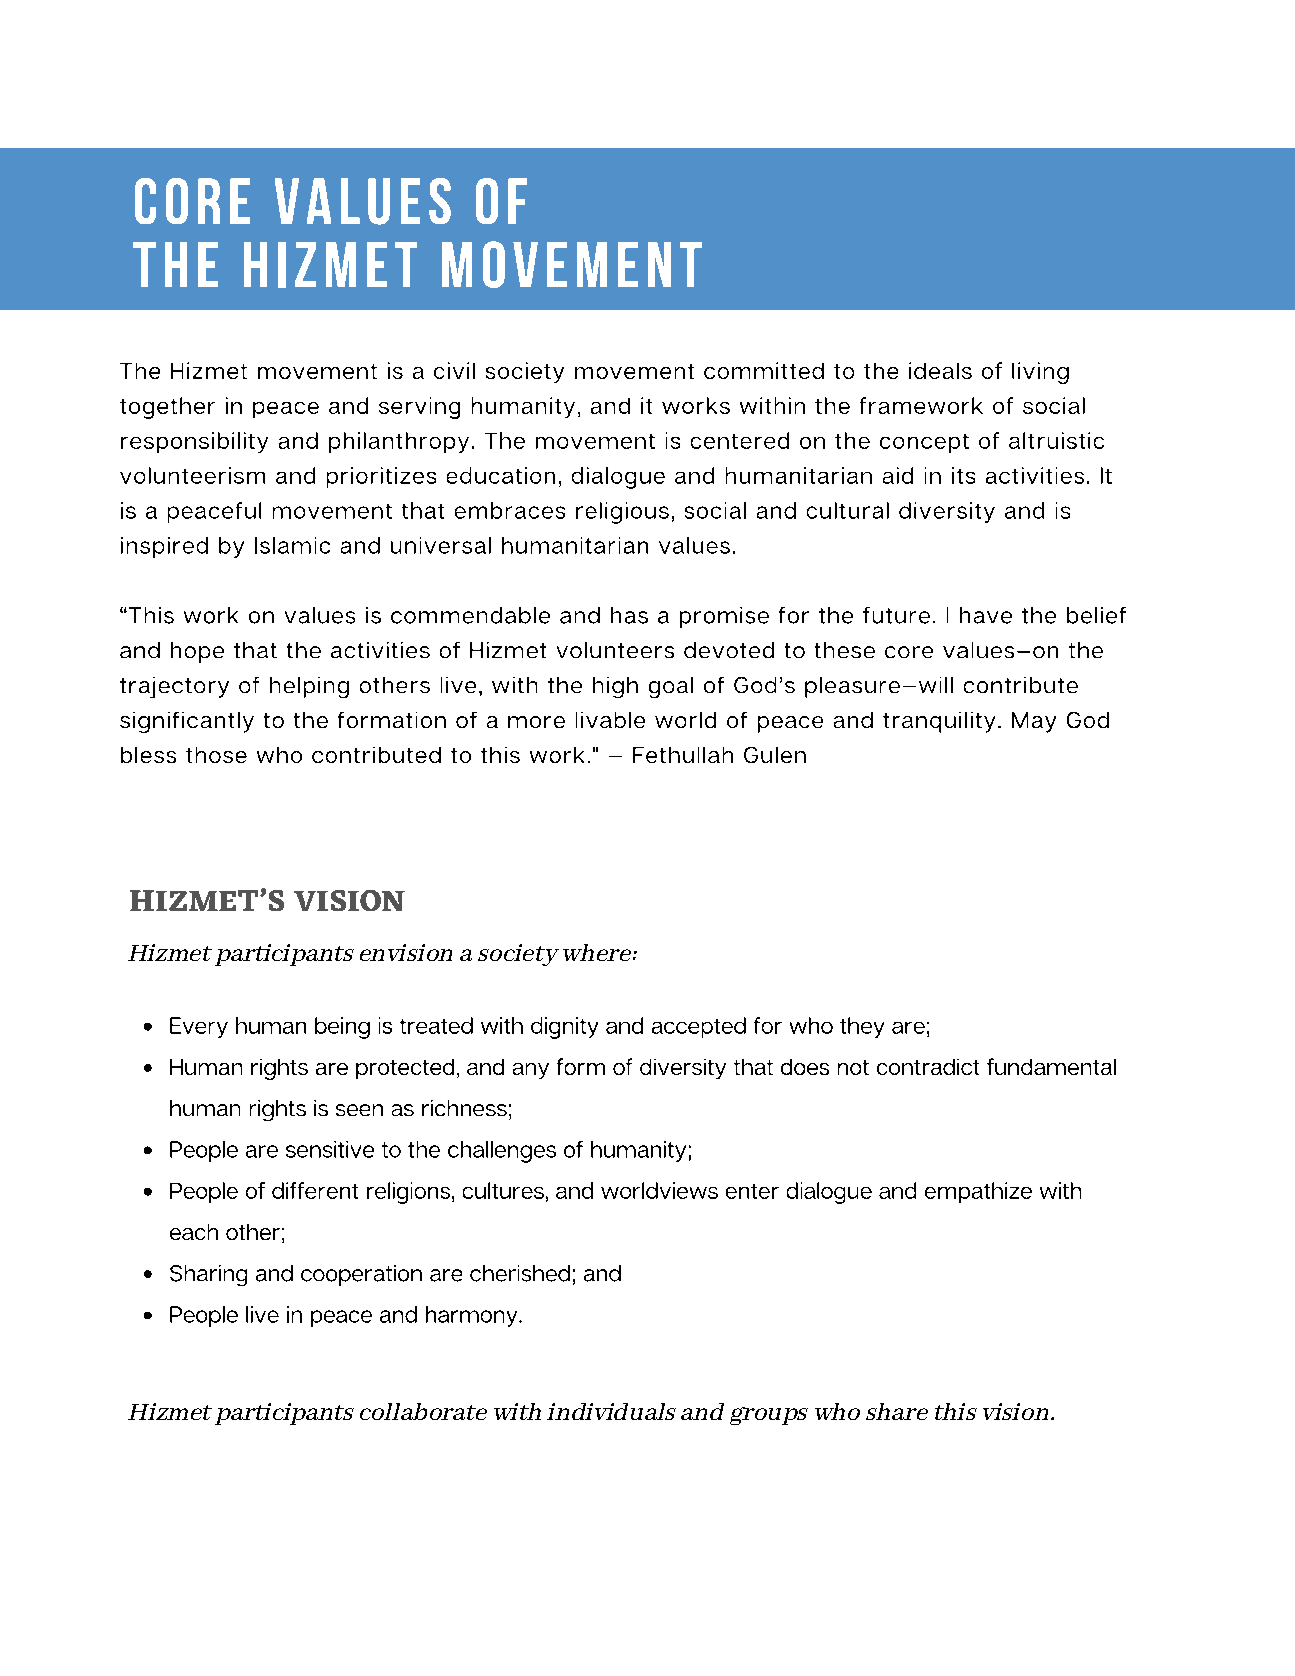 Image resolution: width=1295 pixels, height=1676 pixels. I want to click on Every, so click(199, 1027).
